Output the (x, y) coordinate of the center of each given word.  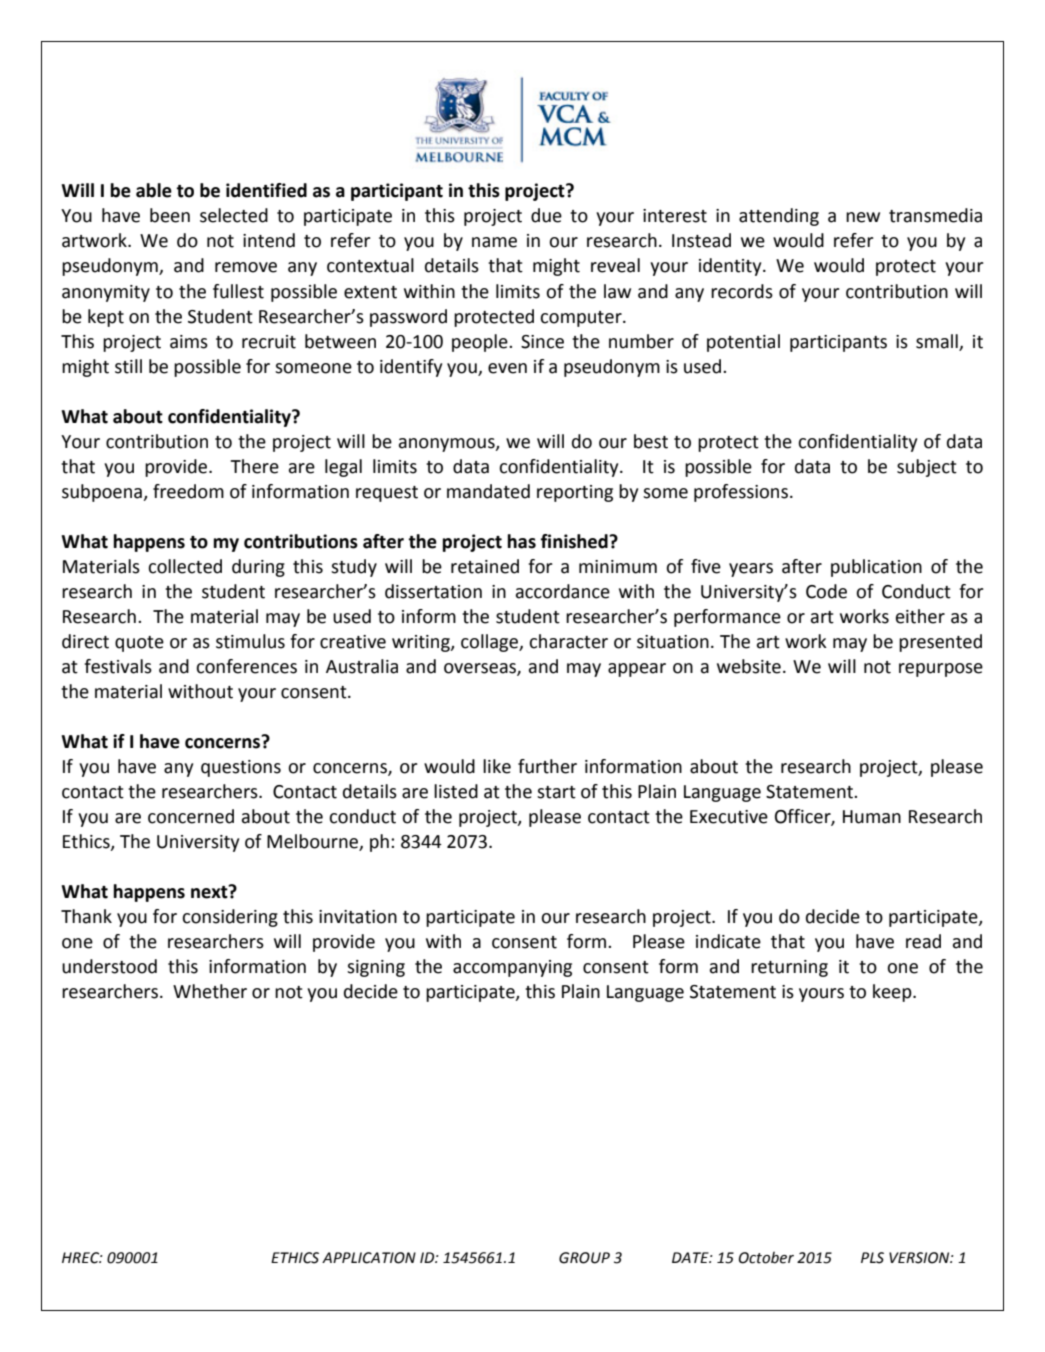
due (546, 215)
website (749, 666)
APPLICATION (369, 1258)
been (170, 215)
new (863, 217)
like (497, 766)
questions (241, 768)
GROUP (584, 1258)
